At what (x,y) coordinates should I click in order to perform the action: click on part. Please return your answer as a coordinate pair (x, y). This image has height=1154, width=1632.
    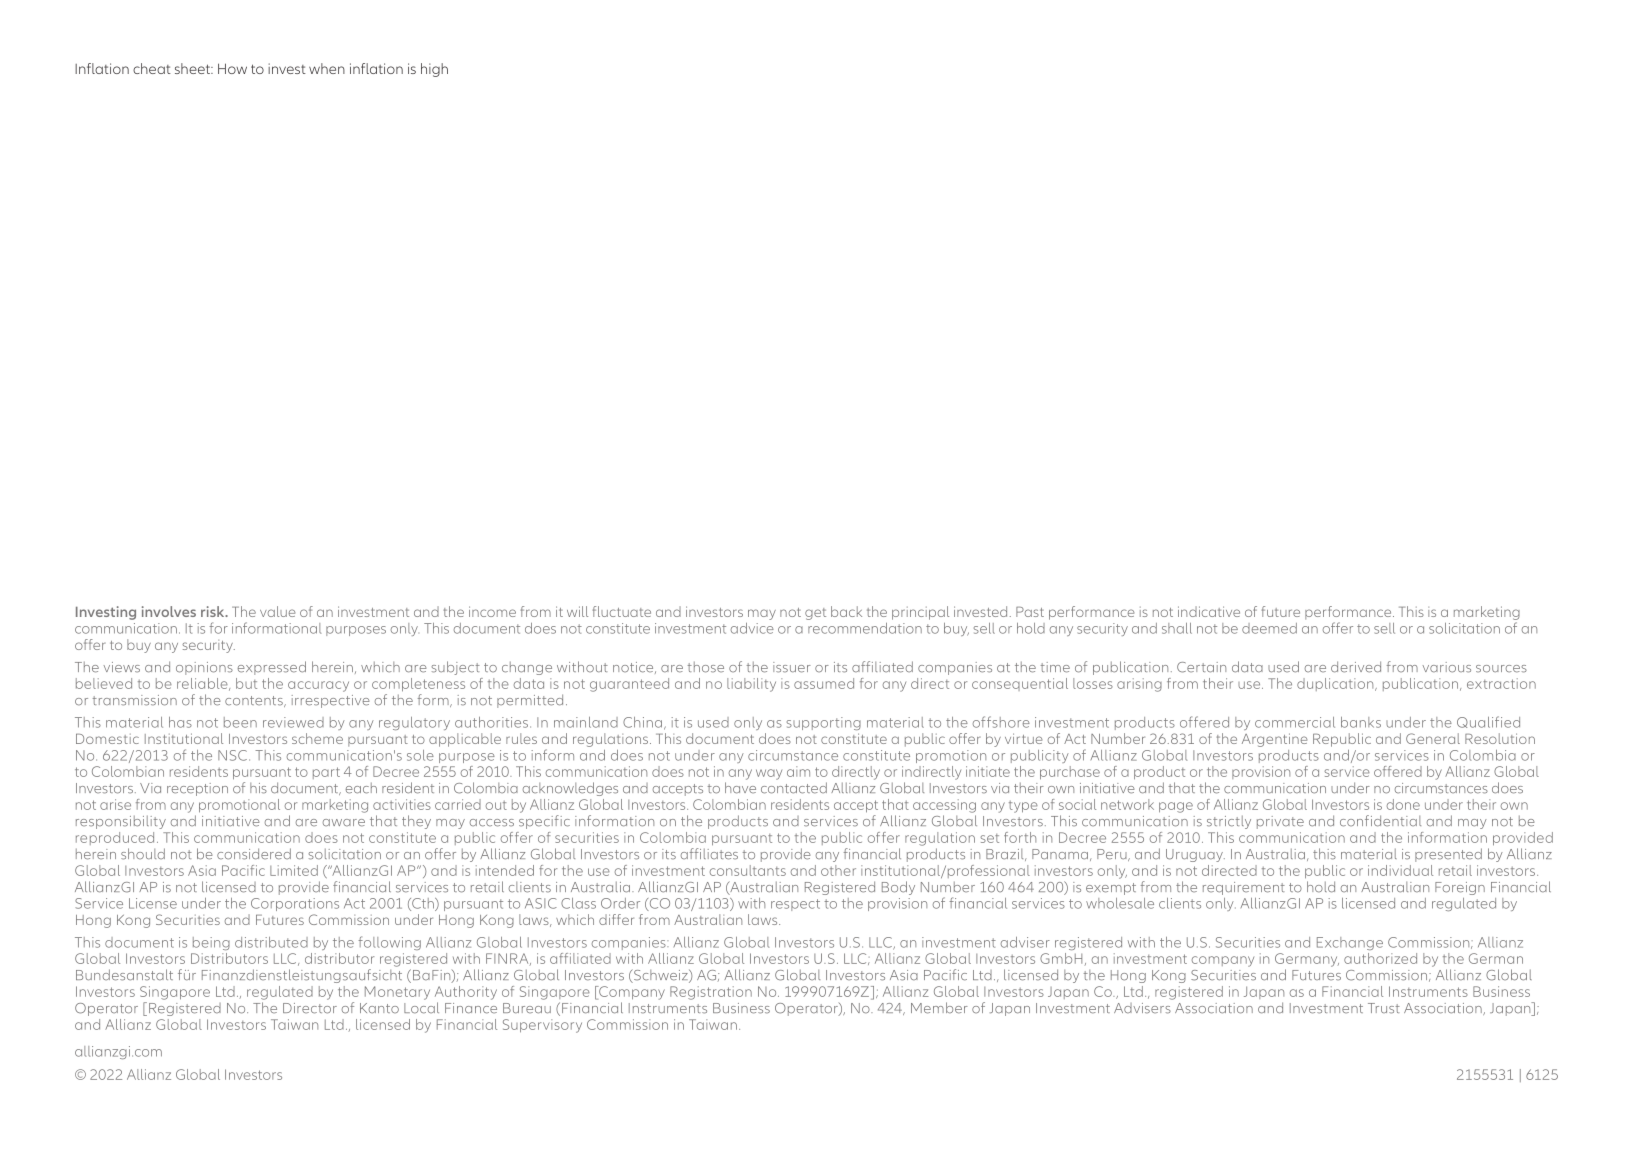
    Looking at the image, I should click on (326, 773).
